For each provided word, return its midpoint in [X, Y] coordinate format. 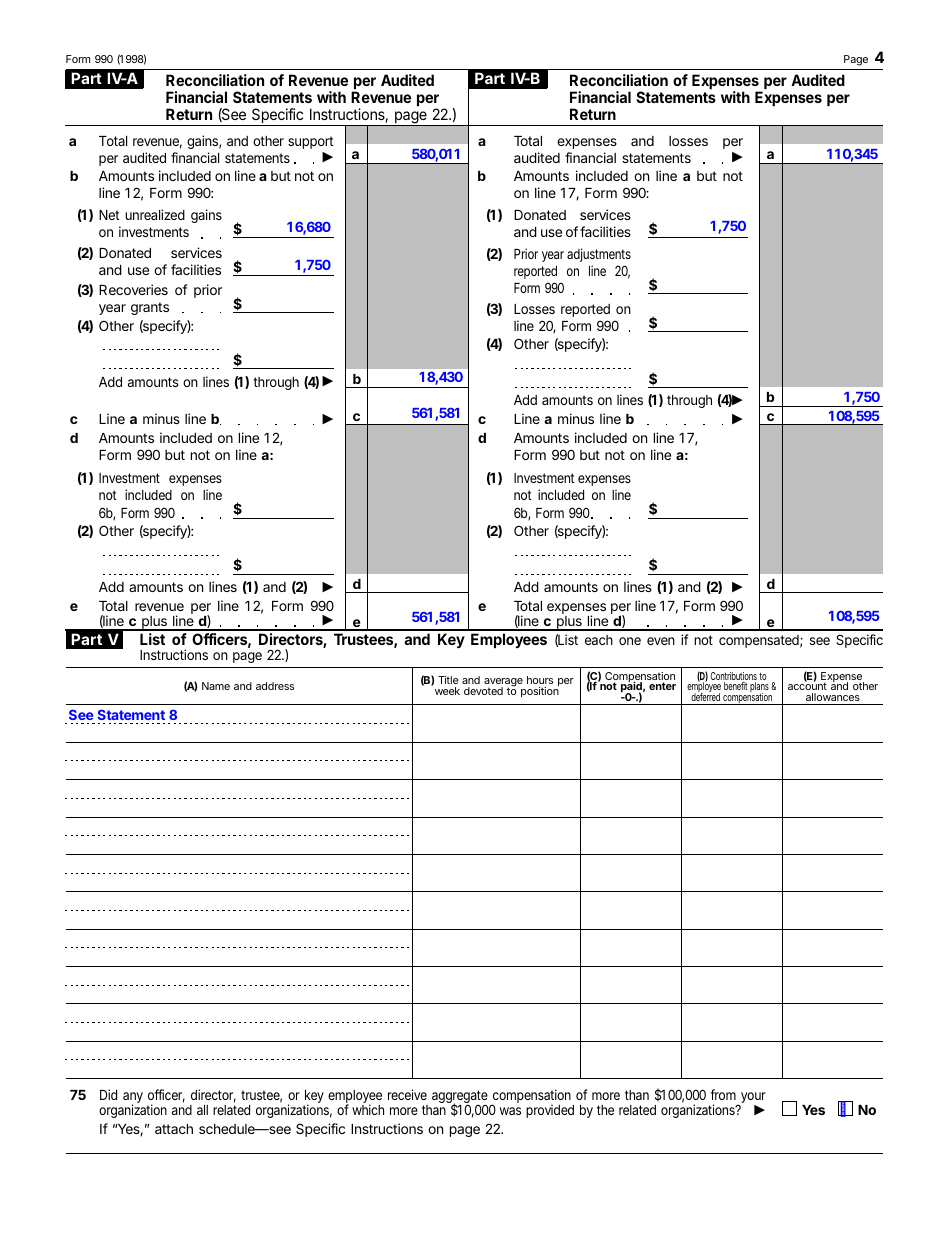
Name [216, 686]
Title [448, 680]
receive [407, 1094]
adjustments [599, 255]
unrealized [155, 214]
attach [174, 1129]
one [630, 641]
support [310, 142]
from [723, 1094]
